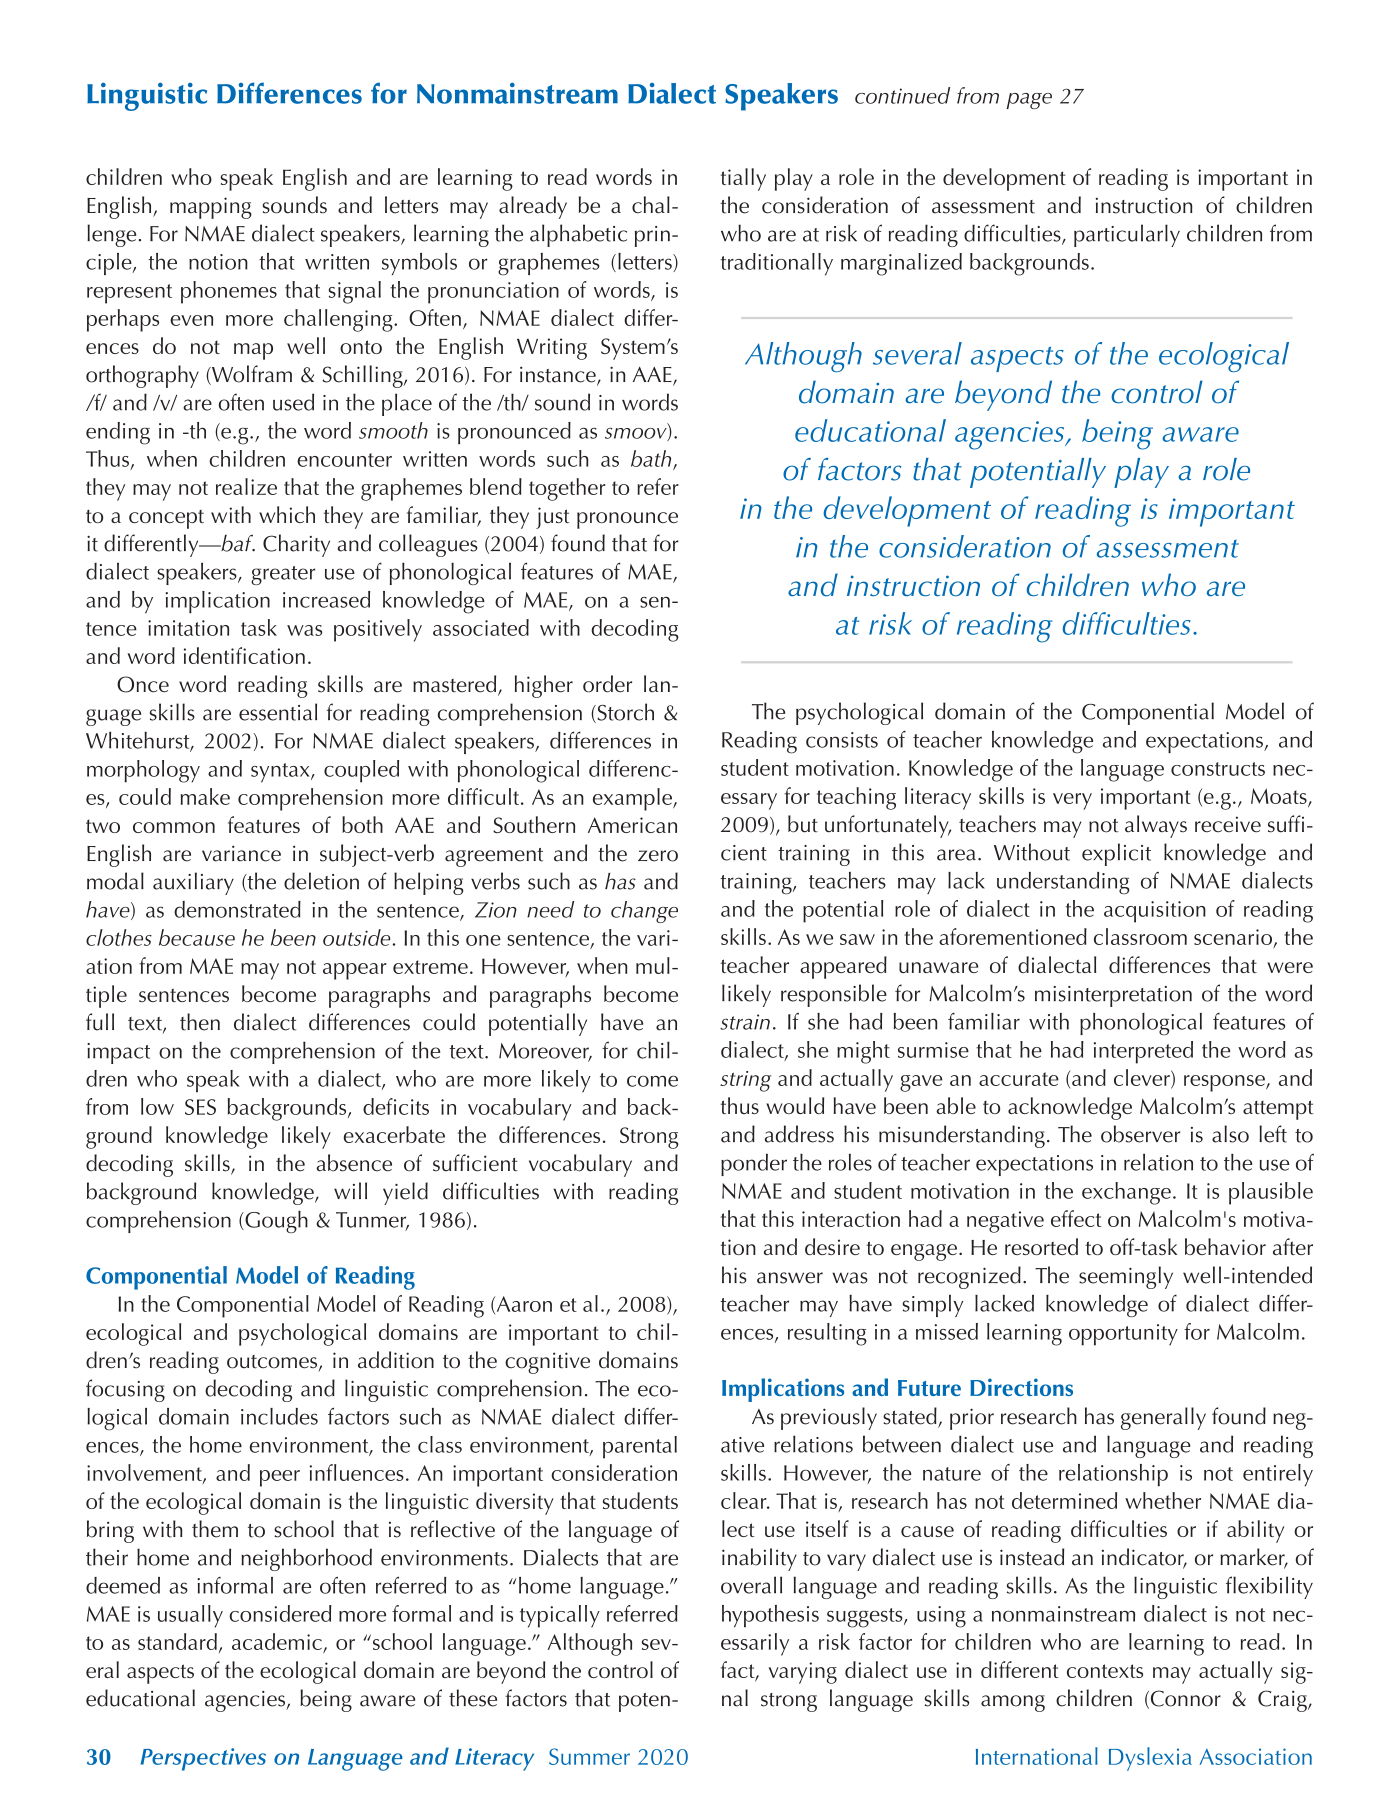 This screenshot has height=1810, width=1399. I want to click on mapping, so click(211, 208).
